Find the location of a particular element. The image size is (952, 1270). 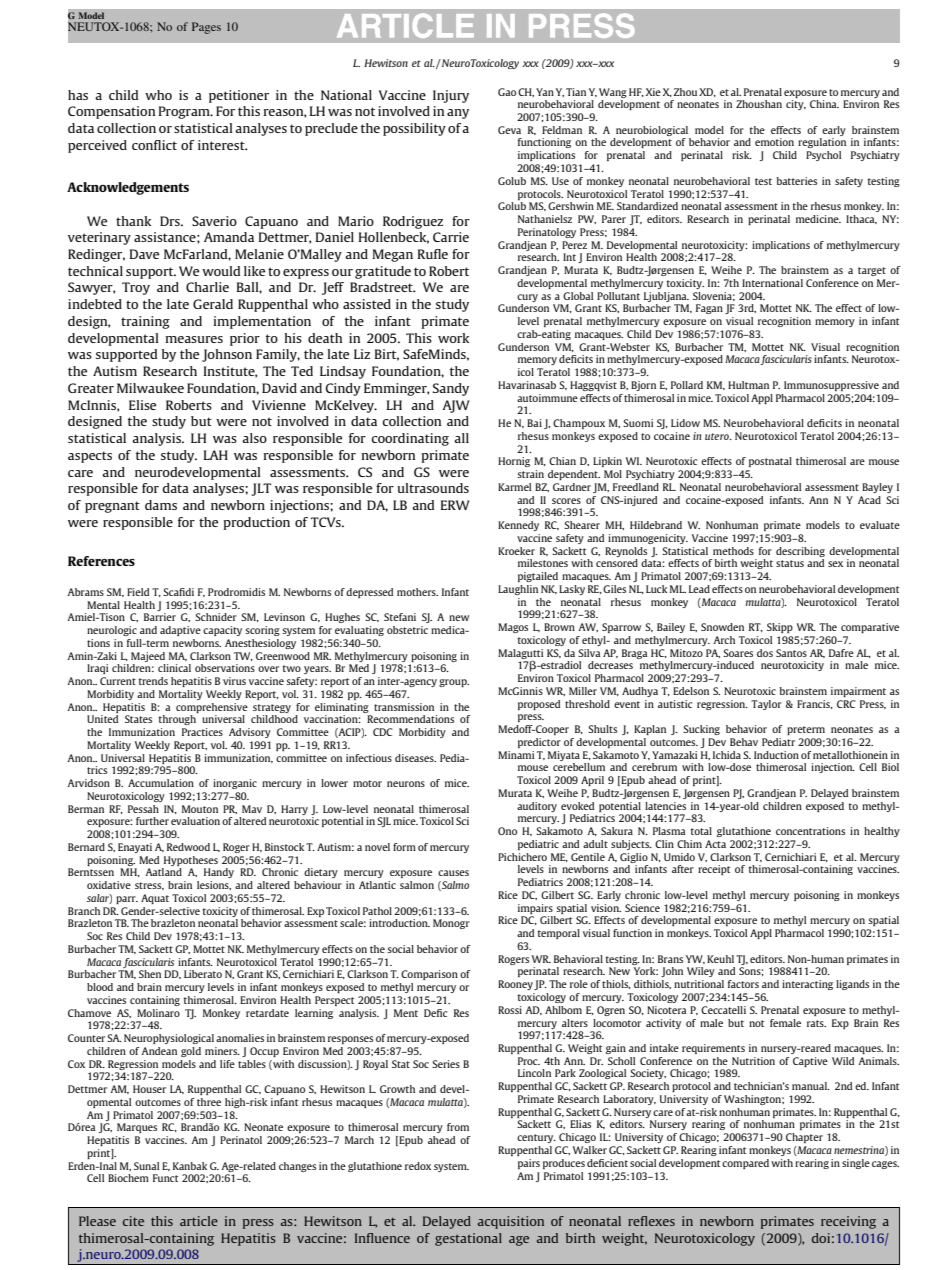

adaptive is located at coordinates (180, 631).
